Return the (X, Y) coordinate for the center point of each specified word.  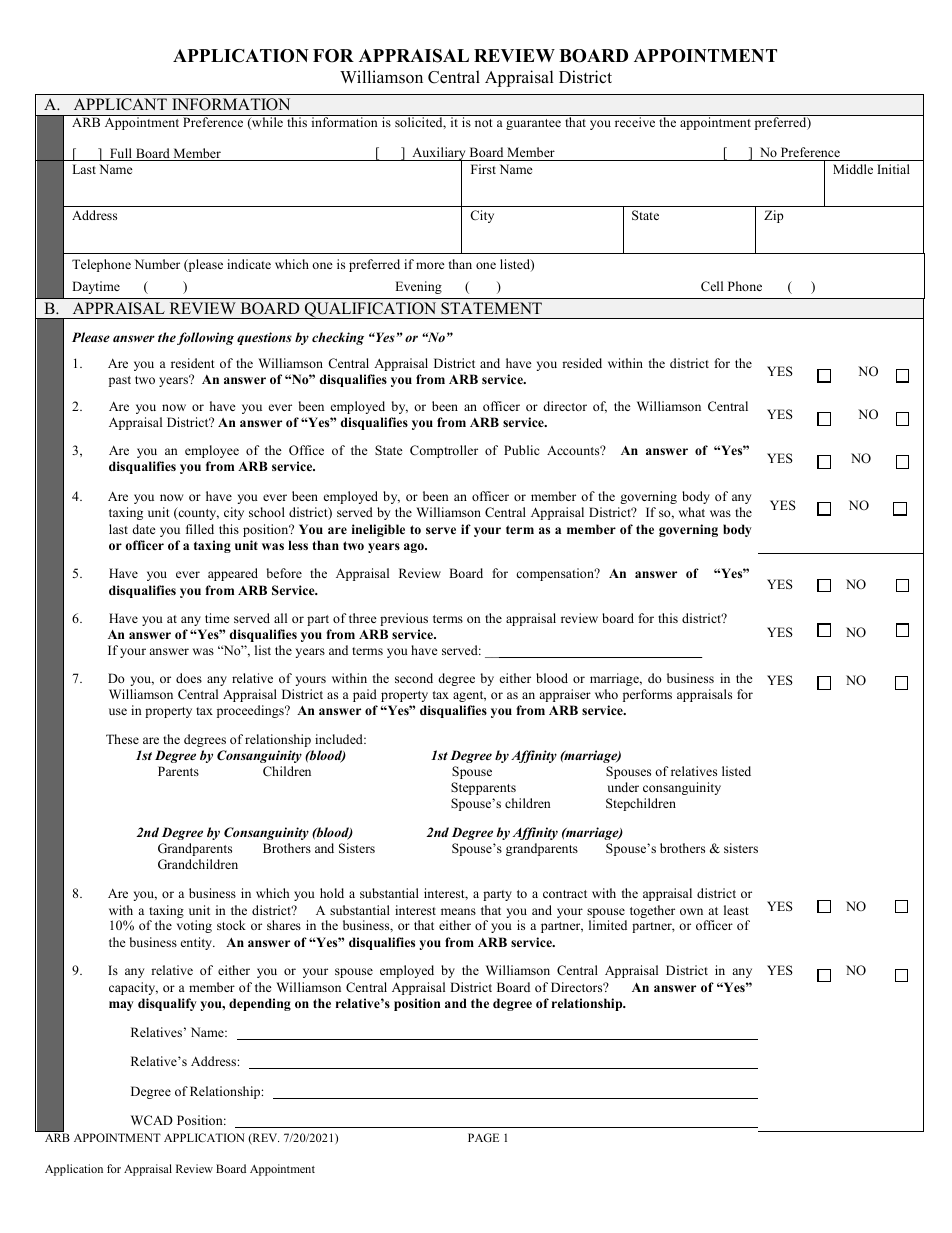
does (189, 678)
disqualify (167, 1004)
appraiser (565, 695)
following (205, 338)
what (692, 512)
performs (647, 695)
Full (121, 154)
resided (582, 363)
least (736, 910)
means (458, 911)
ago (415, 548)
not (483, 123)
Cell (712, 286)
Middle (853, 169)
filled (200, 529)
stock (231, 925)
